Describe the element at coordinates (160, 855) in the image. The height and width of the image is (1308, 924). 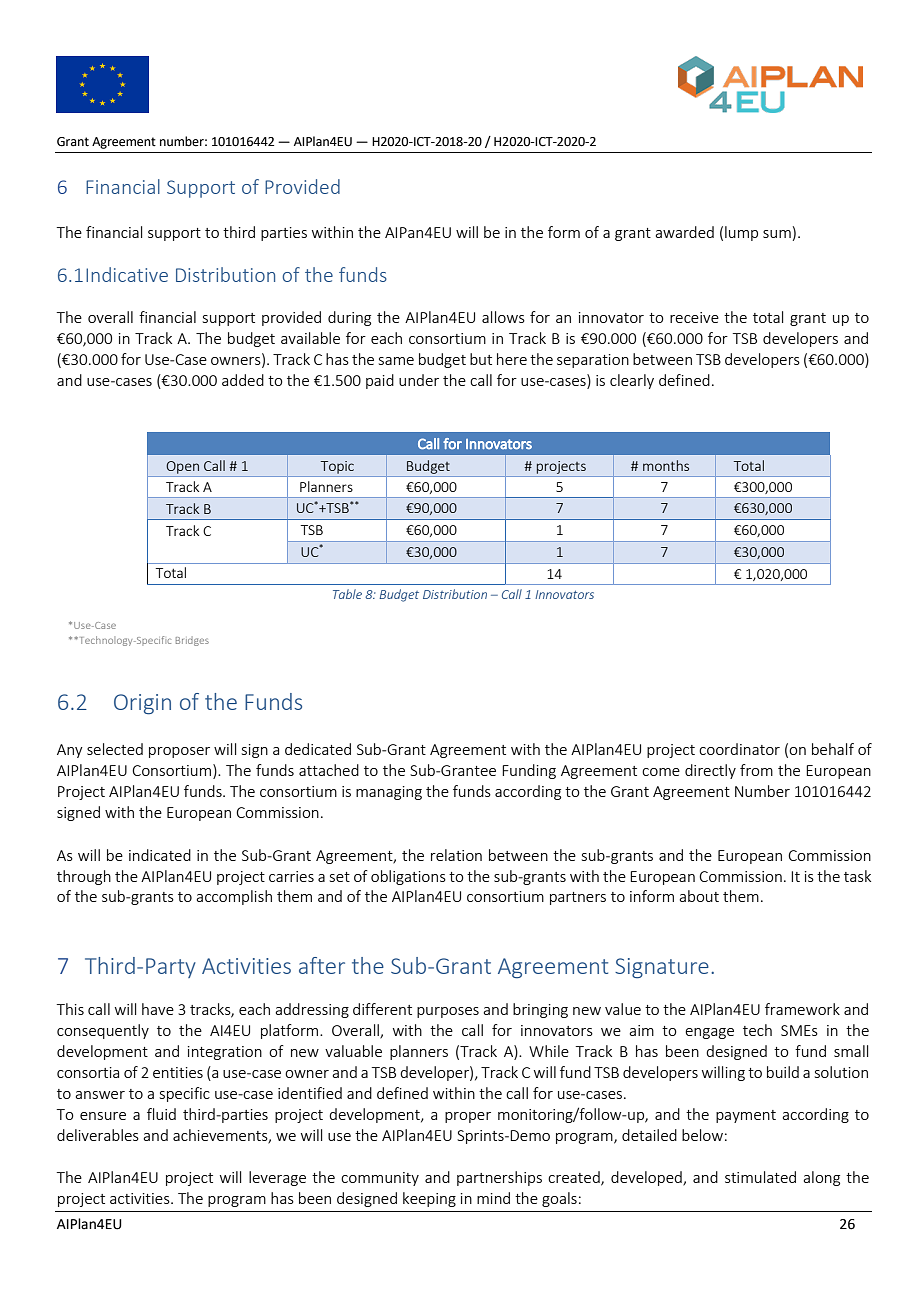
I see `indicated` at that location.
